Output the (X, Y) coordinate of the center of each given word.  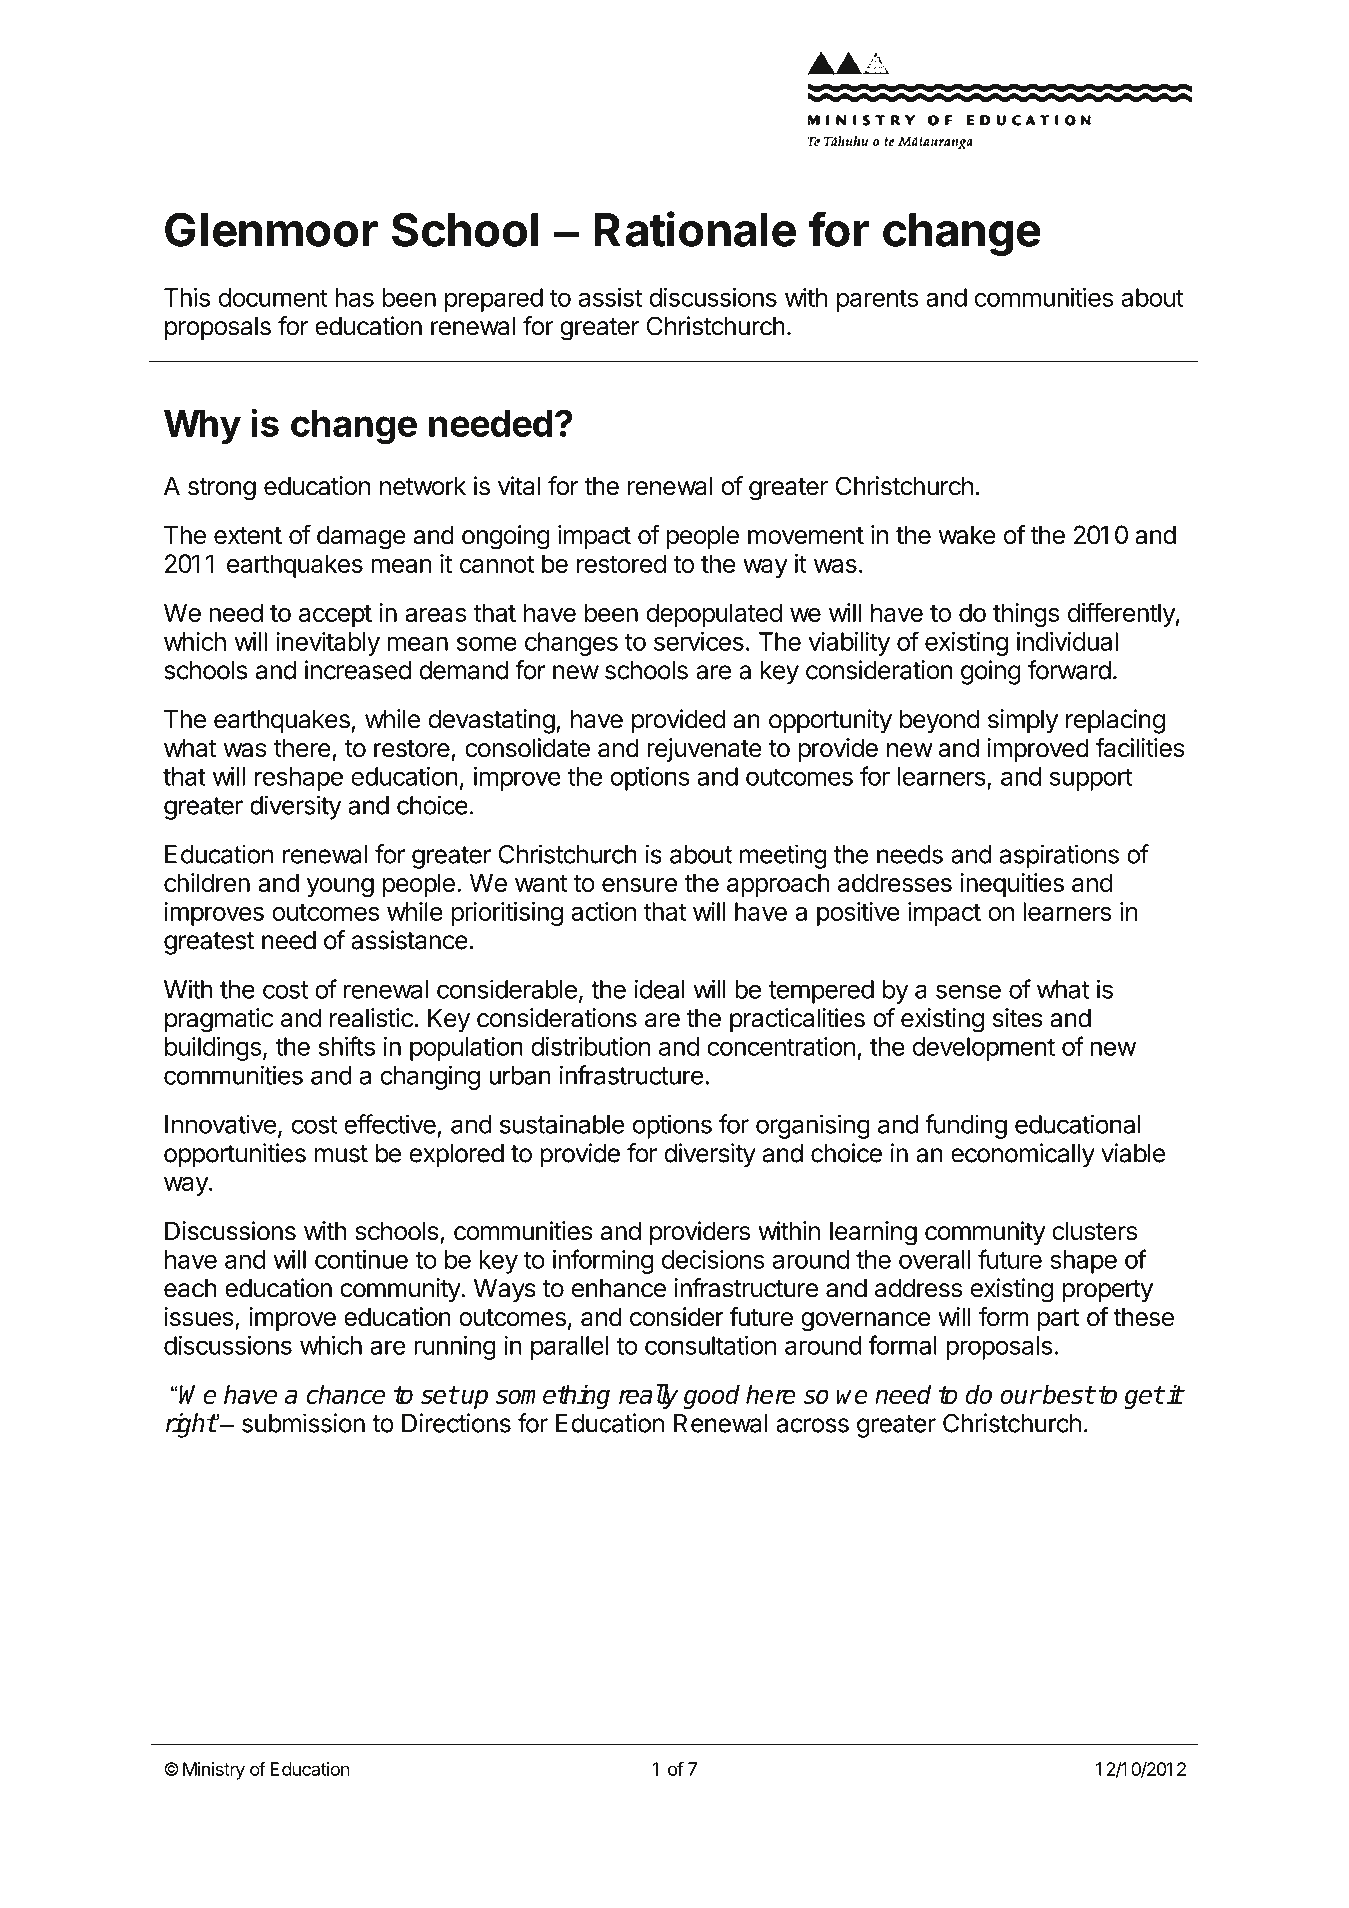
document (273, 297)
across (812, 1425)
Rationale (695, 229)
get (1144, 1397)
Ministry (214, 1771)
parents (877, 300)
